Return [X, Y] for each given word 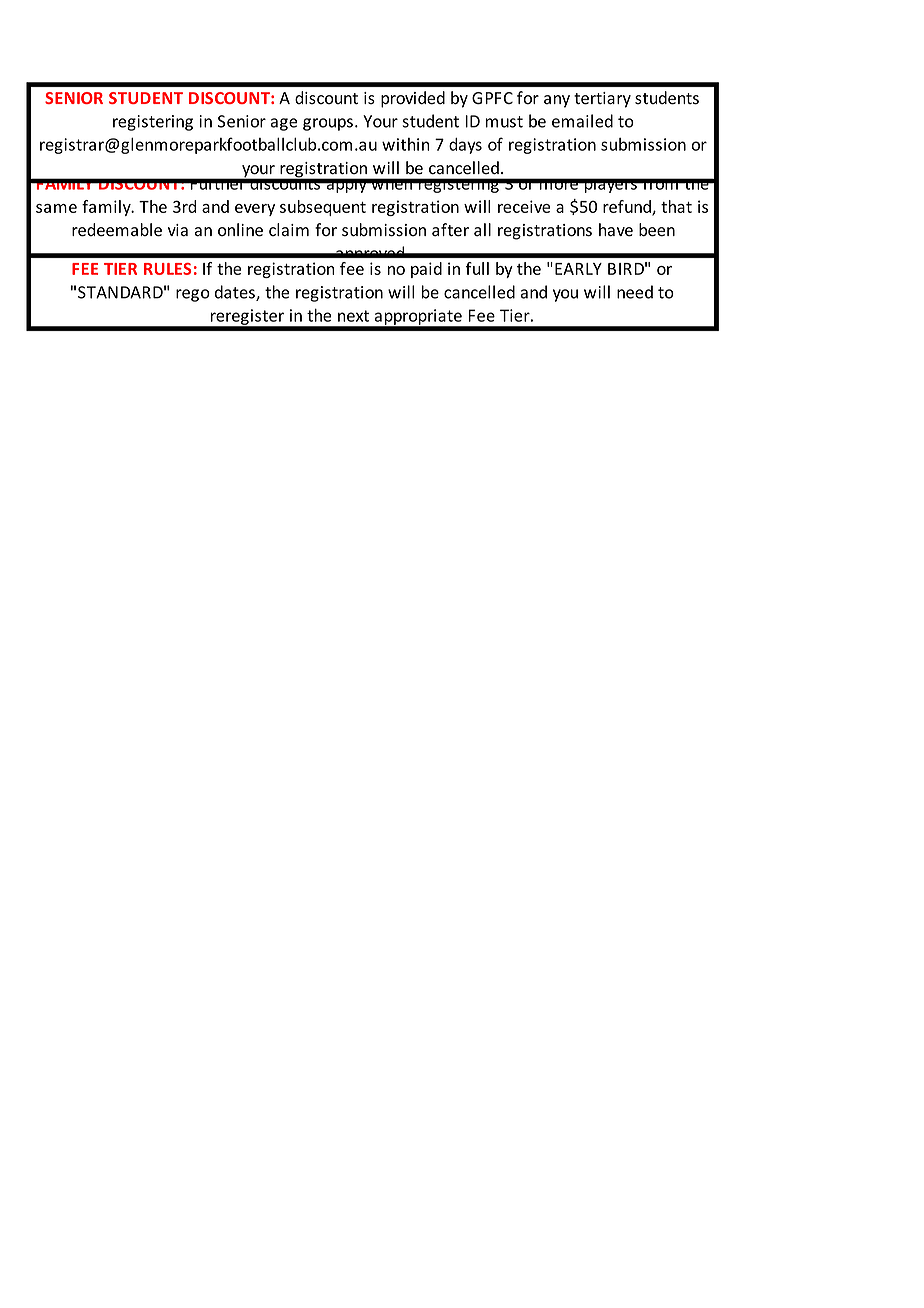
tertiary [602, 100]
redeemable [117, 230]
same [56, 208]
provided [413, 99]
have [616, 230]
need [635, 292]
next [353, 316]
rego [193, 295]
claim [289, 230]
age [284, 124]
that [676, 206]
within [406, 144]
